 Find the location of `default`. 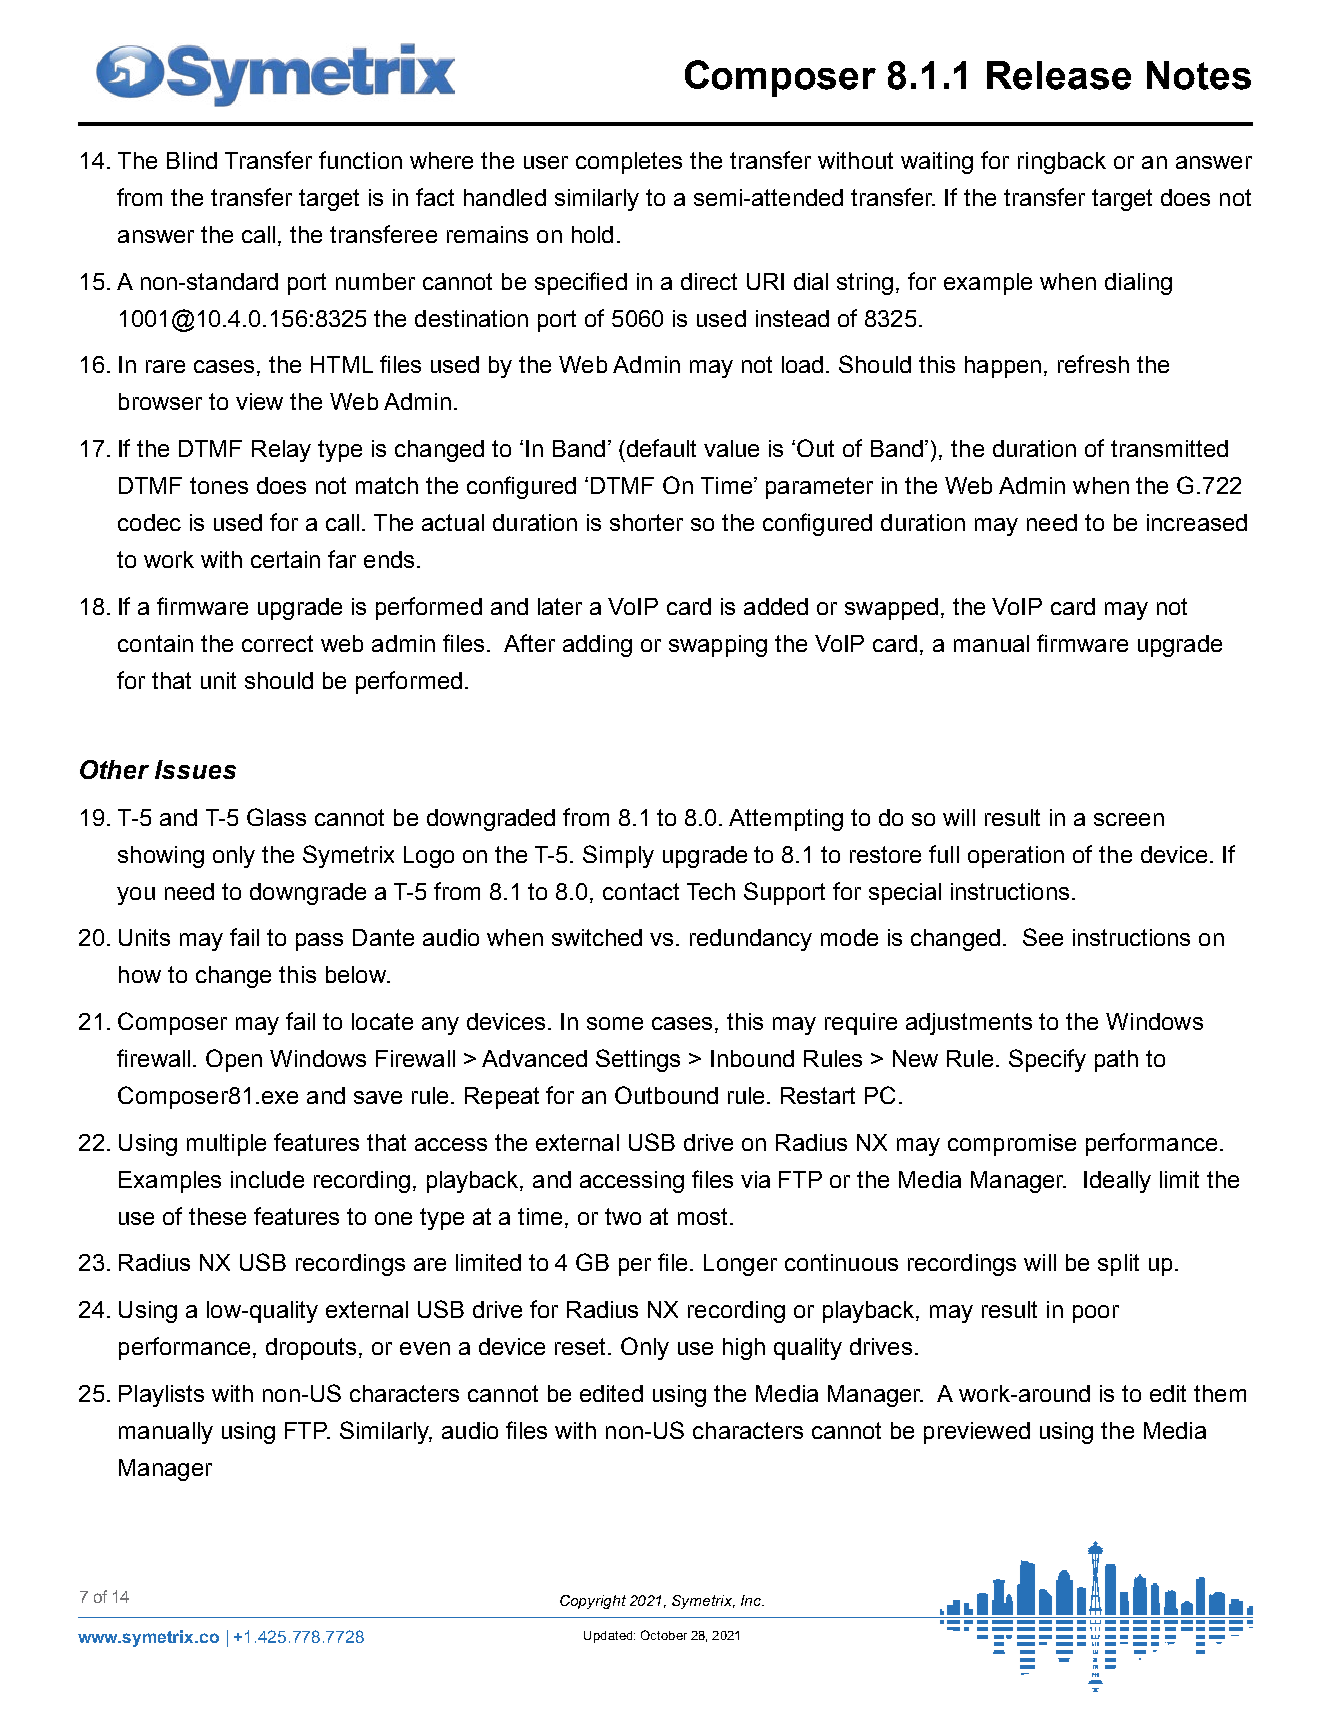

default is located at coordinates (660, 448).
